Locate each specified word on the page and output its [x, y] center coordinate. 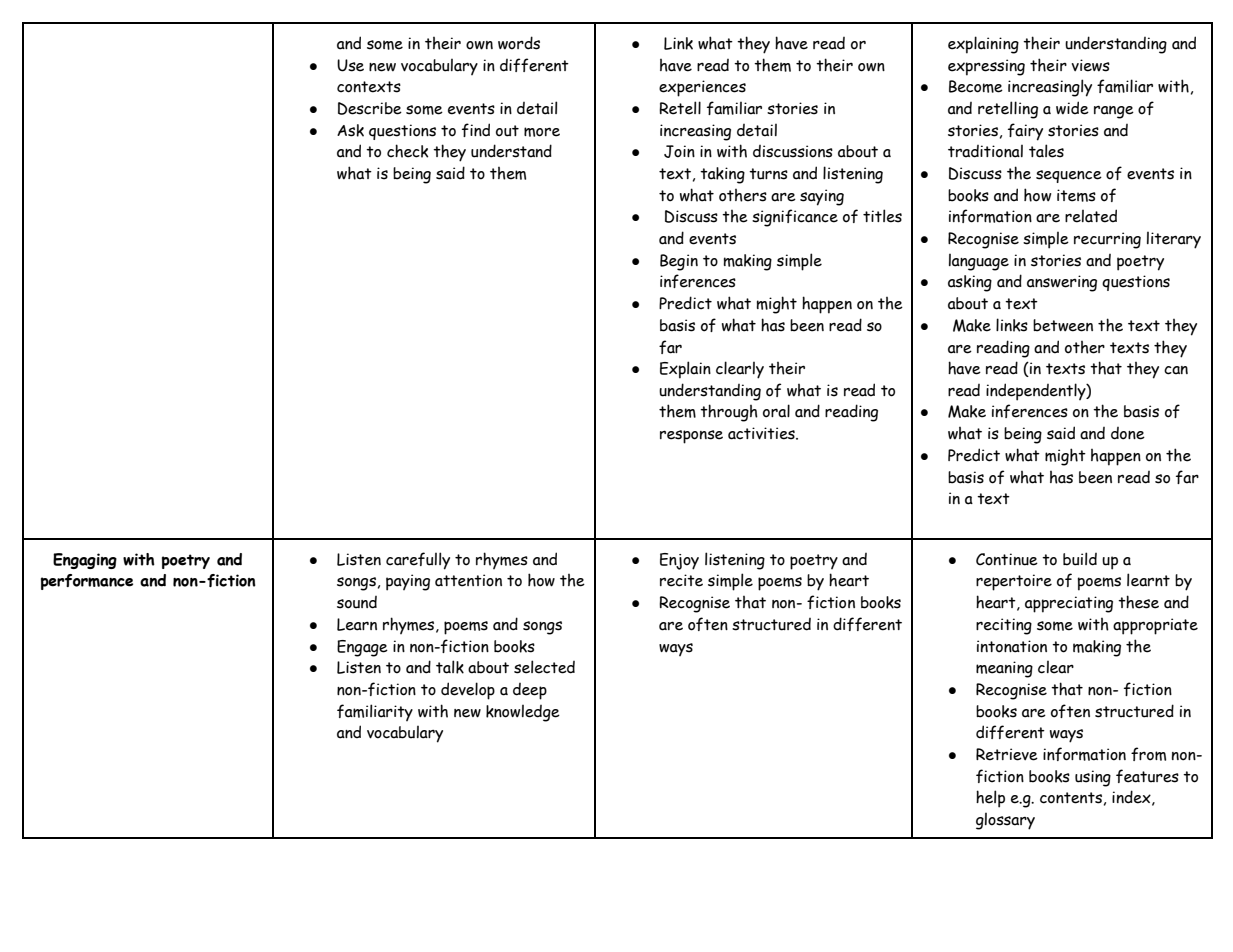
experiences [702, 88]
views [1090, 65]
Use [350, 65]
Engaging [85, 561]
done [1128, 433]
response [691, 437]
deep [530, 691]
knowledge [523, 713]
